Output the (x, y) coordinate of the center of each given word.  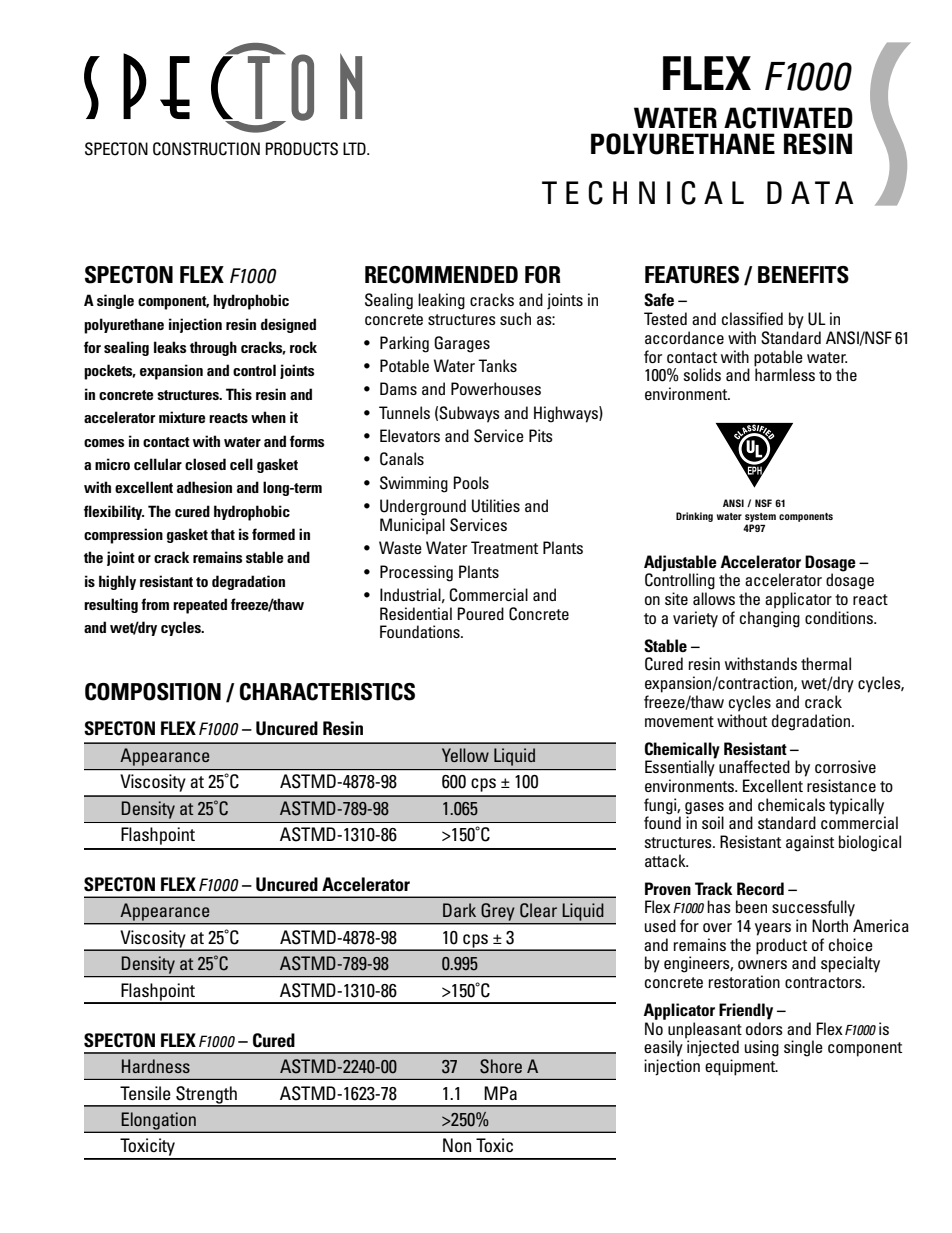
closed (205, 464)
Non (457, 1145)
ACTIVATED (788, 118)
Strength (206, 1096)
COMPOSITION (153, 692)
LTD (355, 148)
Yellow (465, 755)
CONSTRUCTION (206, 149)
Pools (471, 482)
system (760, 517)
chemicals (791, 804)
